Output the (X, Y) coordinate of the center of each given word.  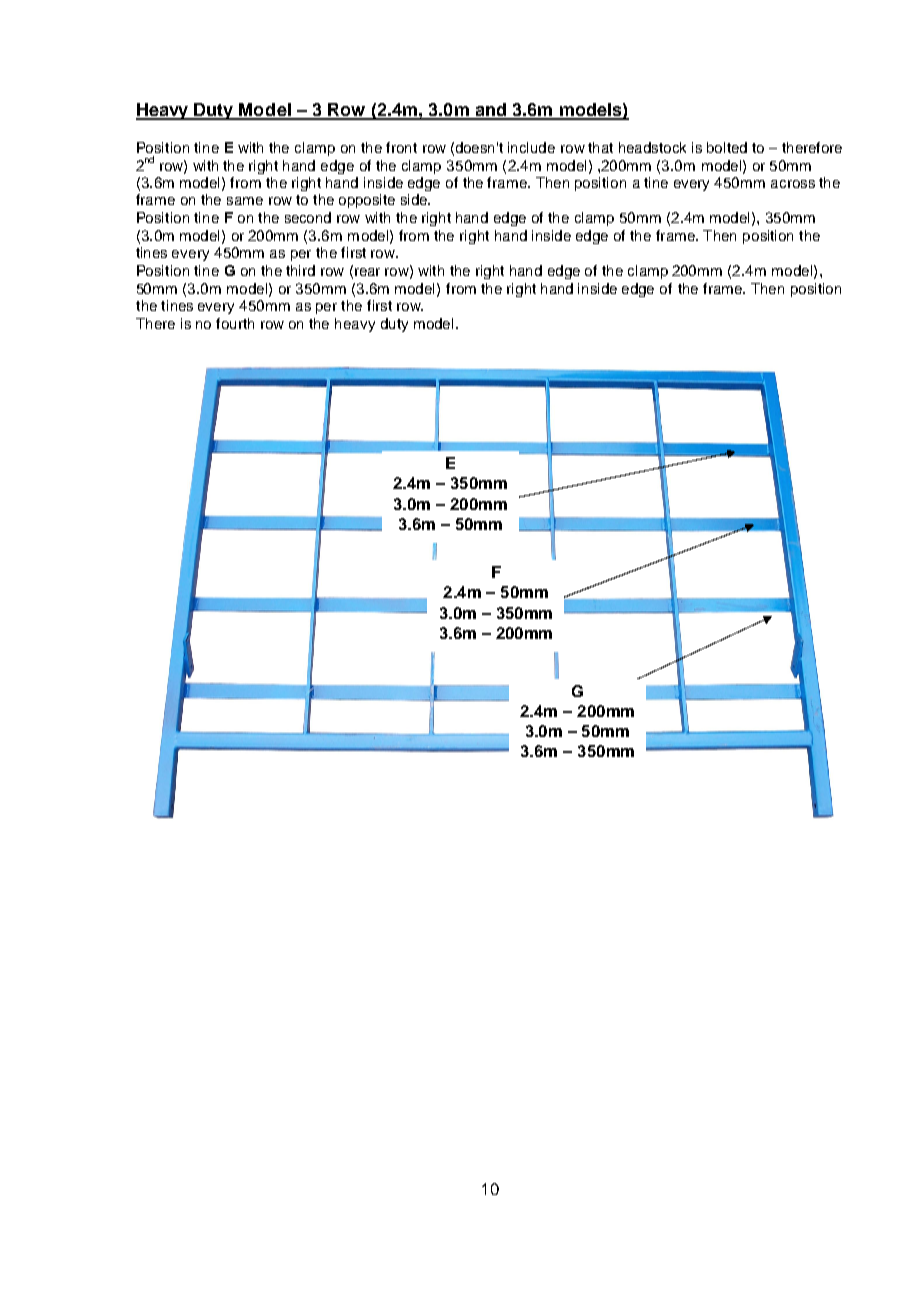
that (600, 147)
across (793, 184)
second (308, 217)
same (245, 201)
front (401, 147)
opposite (367, 201)
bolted (727, 147)
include (531, 147)
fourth (235, 323)
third (300, 270)
